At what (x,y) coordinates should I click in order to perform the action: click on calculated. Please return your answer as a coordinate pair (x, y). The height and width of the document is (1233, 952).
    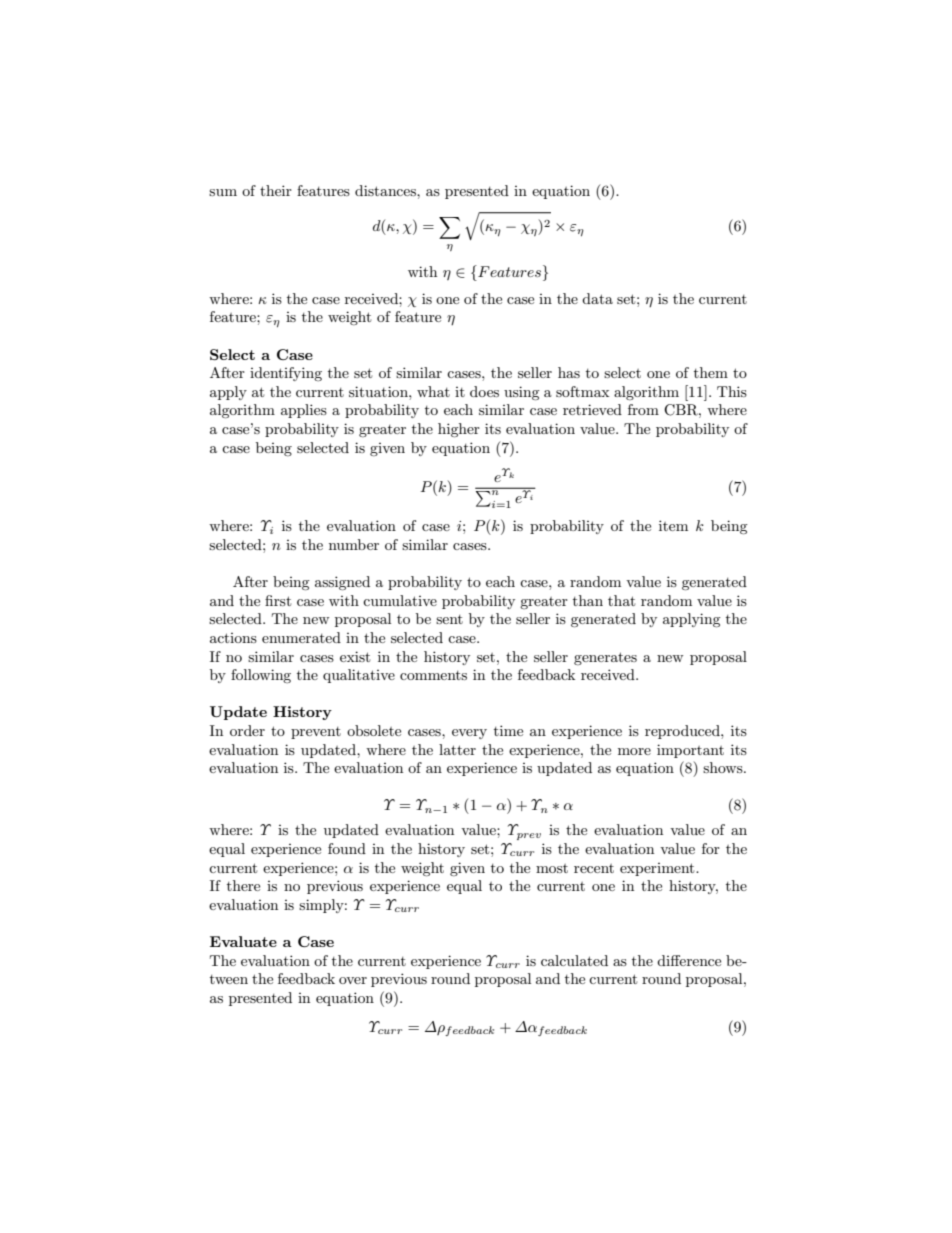
    Looking at the image, I should click on (574, 960).
